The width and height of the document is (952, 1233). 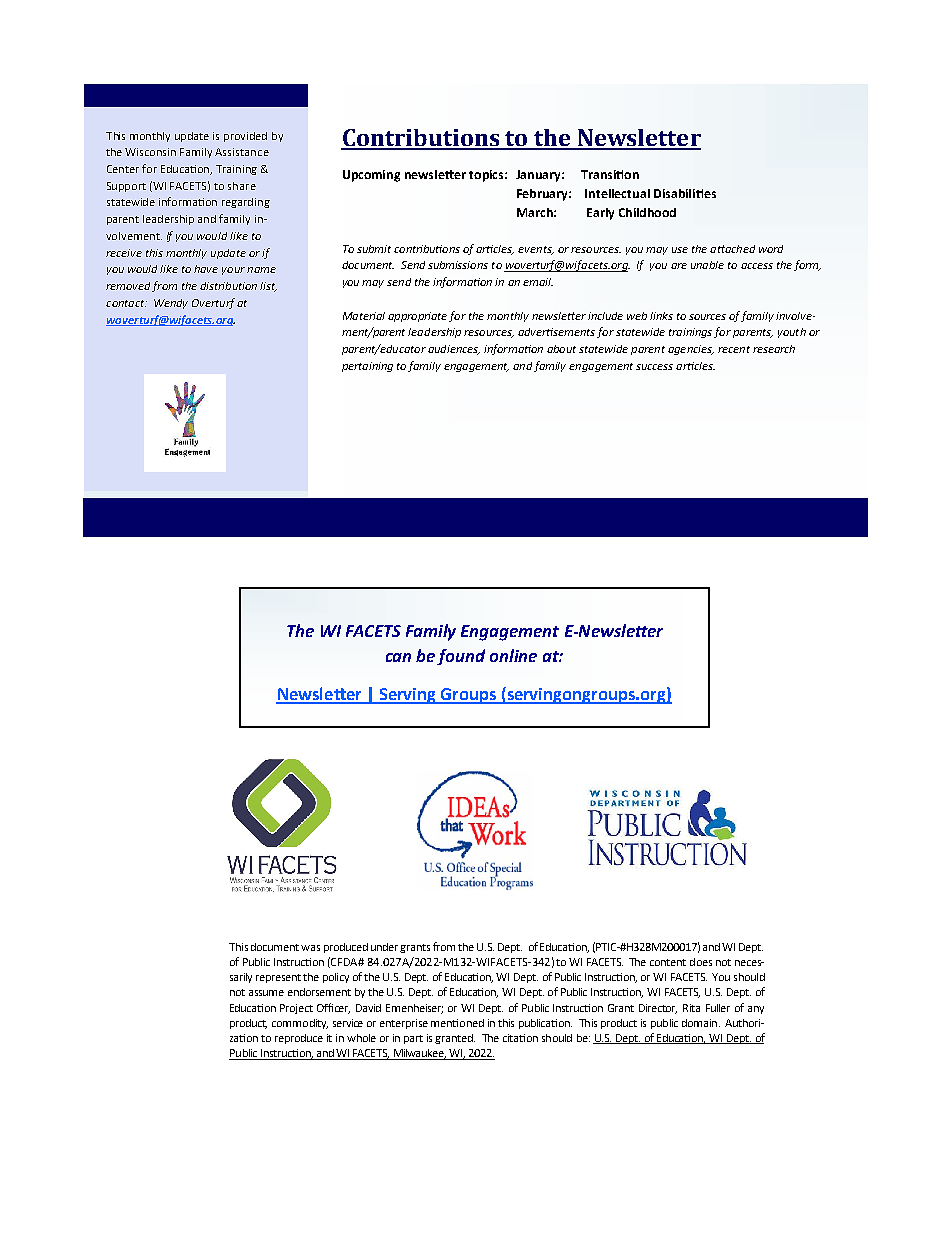 What do you see at coordinates (242, 152) in the document?
I see `Assistance` at bounding box center [242, 152].
